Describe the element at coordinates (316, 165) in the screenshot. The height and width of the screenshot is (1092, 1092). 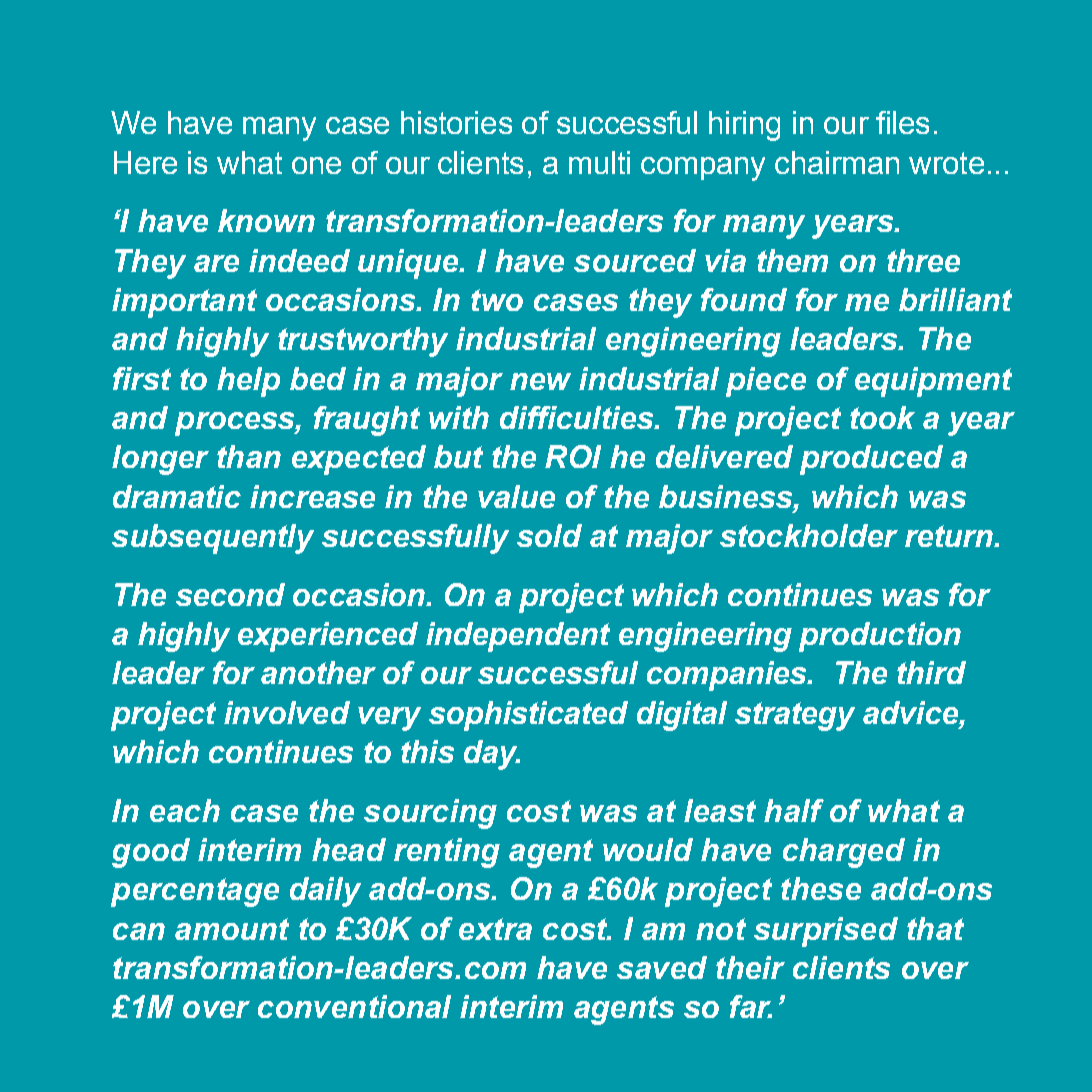
I see `one` at that location.
